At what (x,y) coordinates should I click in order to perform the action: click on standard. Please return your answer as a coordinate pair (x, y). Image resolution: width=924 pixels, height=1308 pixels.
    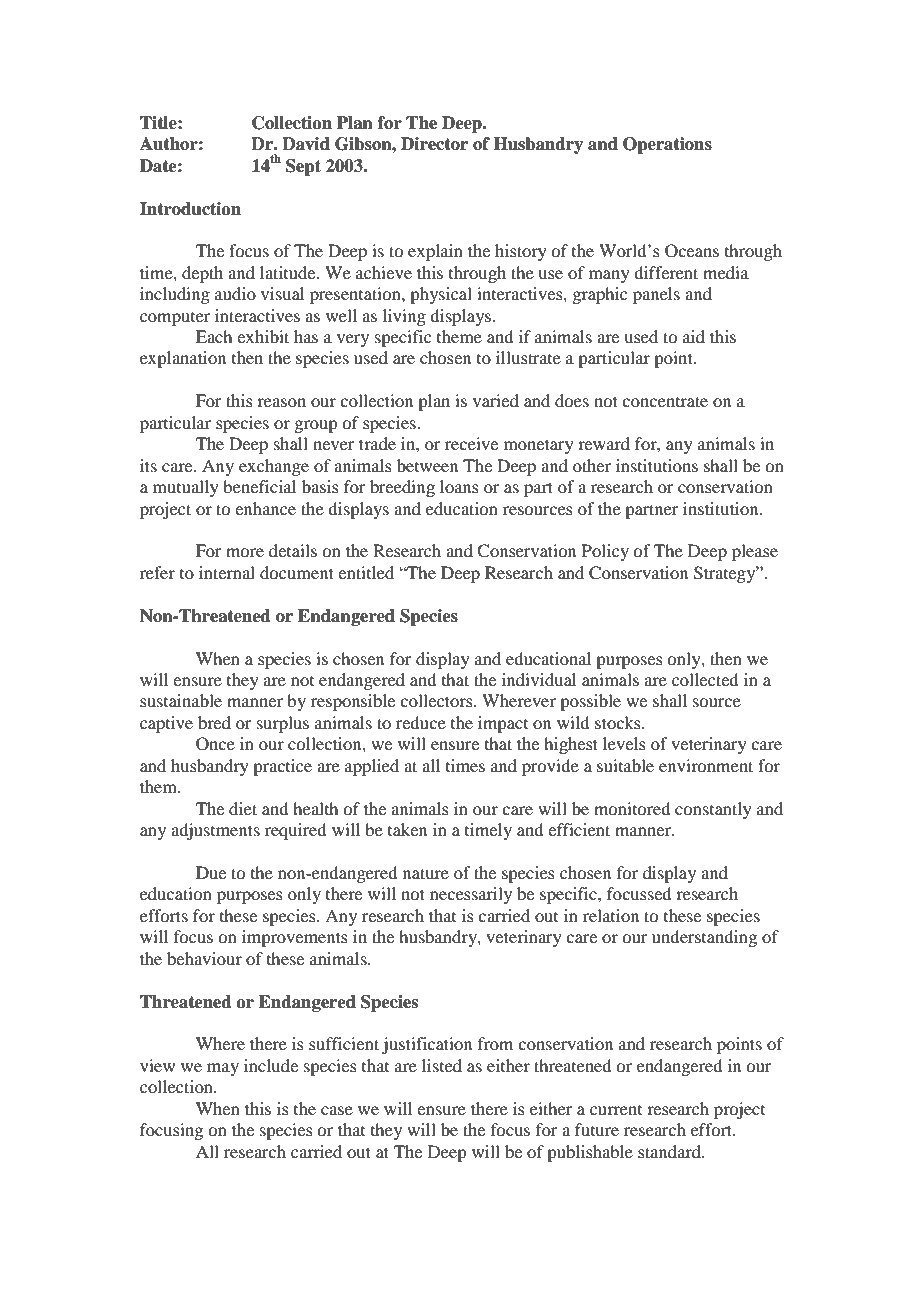
    Looking at the image, I should click on (670, 1151).
